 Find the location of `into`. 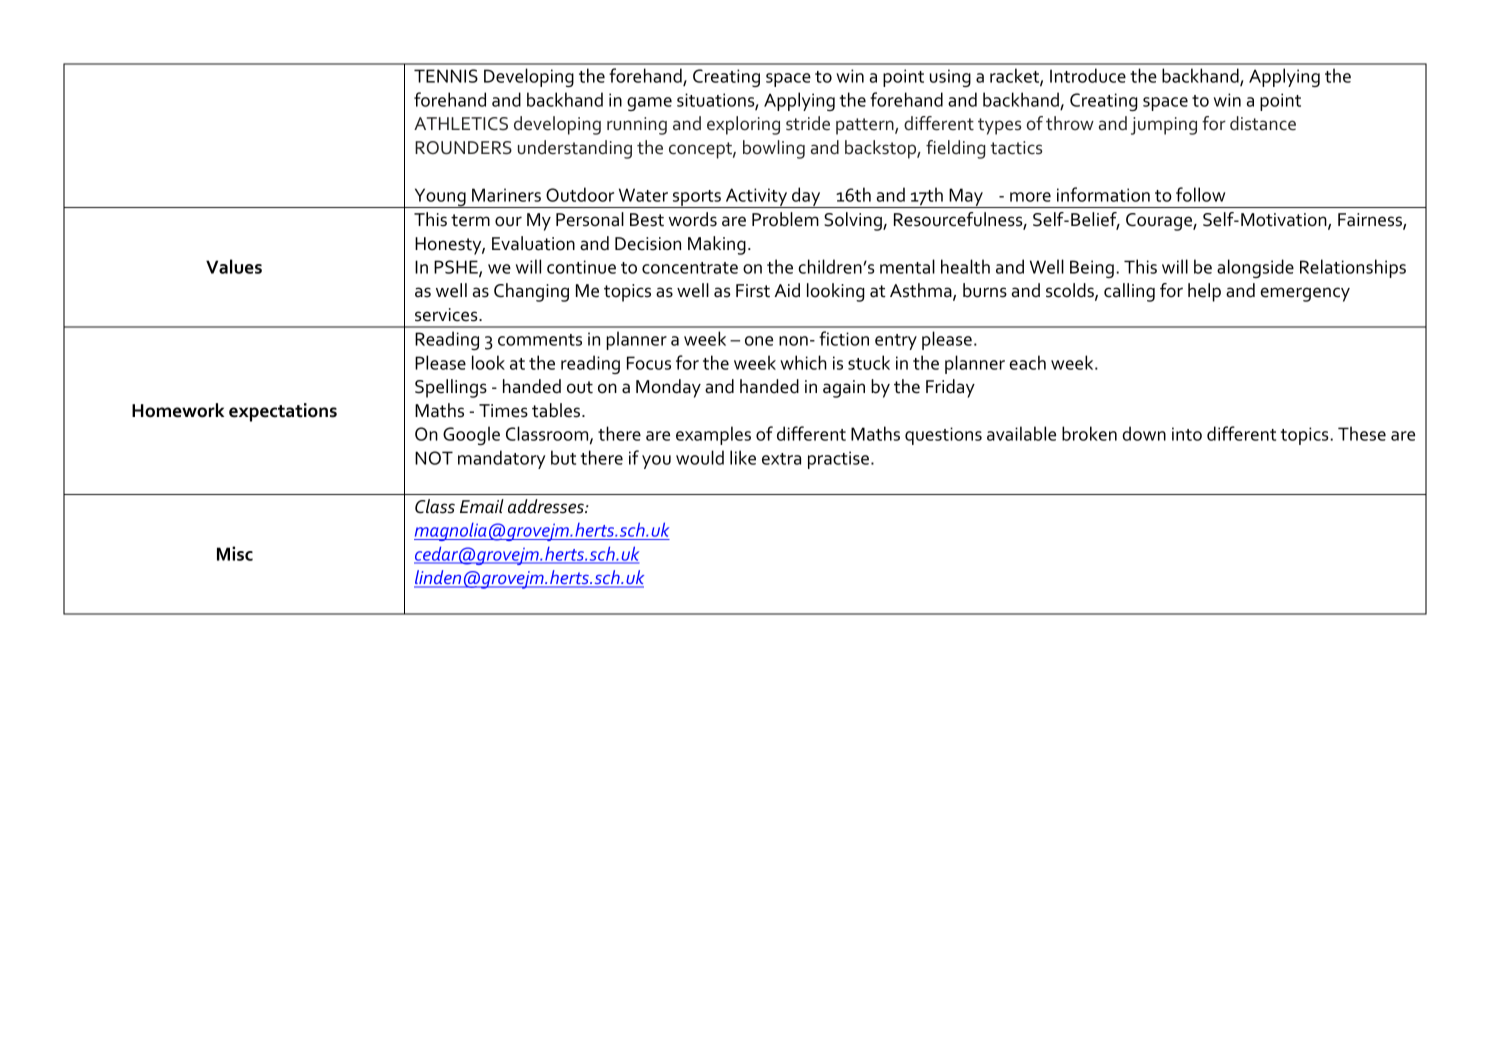

into is located at coordinates (1187, 434).
